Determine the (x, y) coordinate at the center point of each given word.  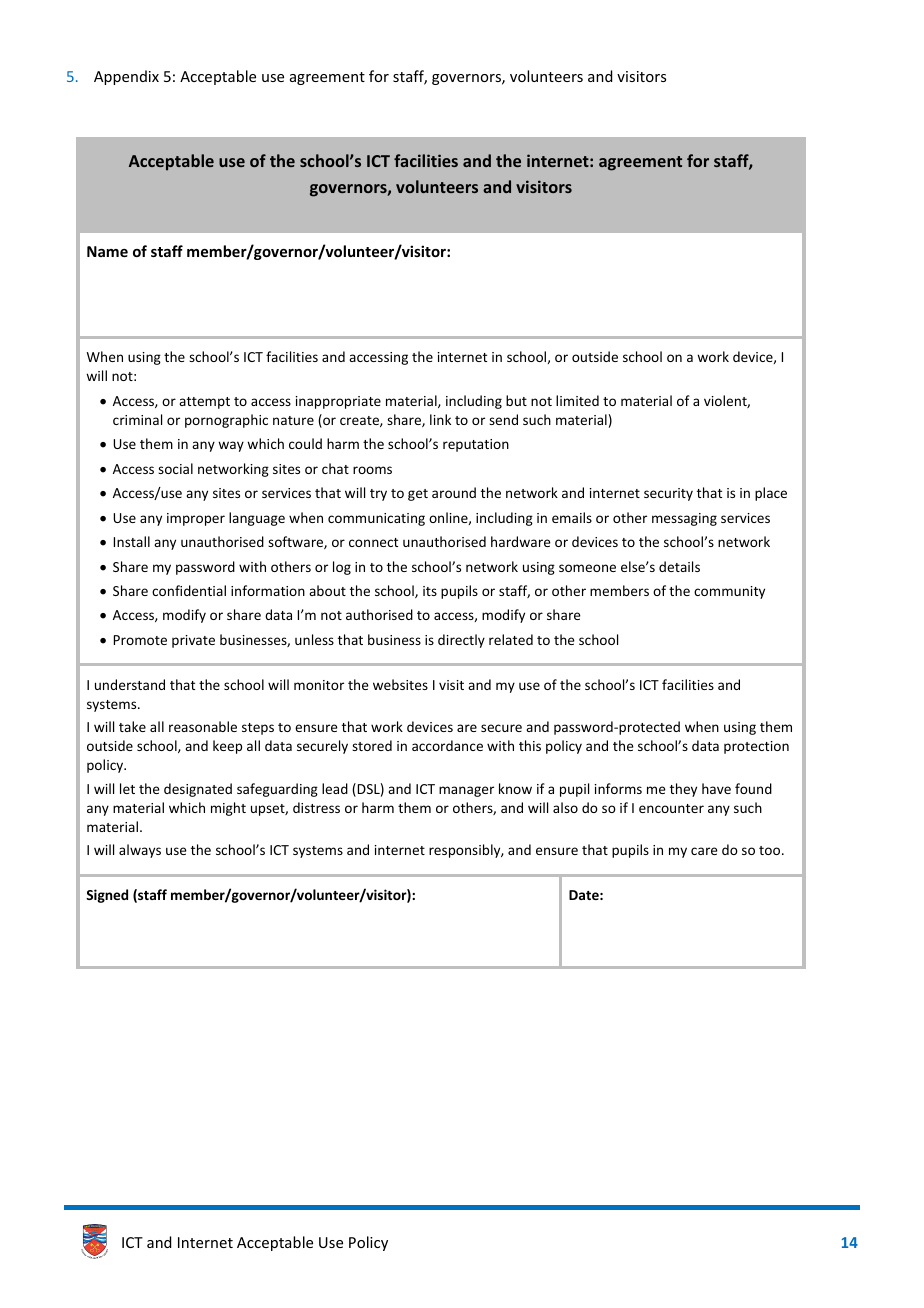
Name (107, 251)
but (516, 400)
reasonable (203, 726)
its (430, 591)
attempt (204, 403)
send (503, 419)
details (679, 566)
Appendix (126, 77)
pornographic (226, 421)
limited (577, 400)
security (668, 494)
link (440, 419)
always (140, 851)
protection (756, 747)
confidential (189, 590)
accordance (447, 745)
